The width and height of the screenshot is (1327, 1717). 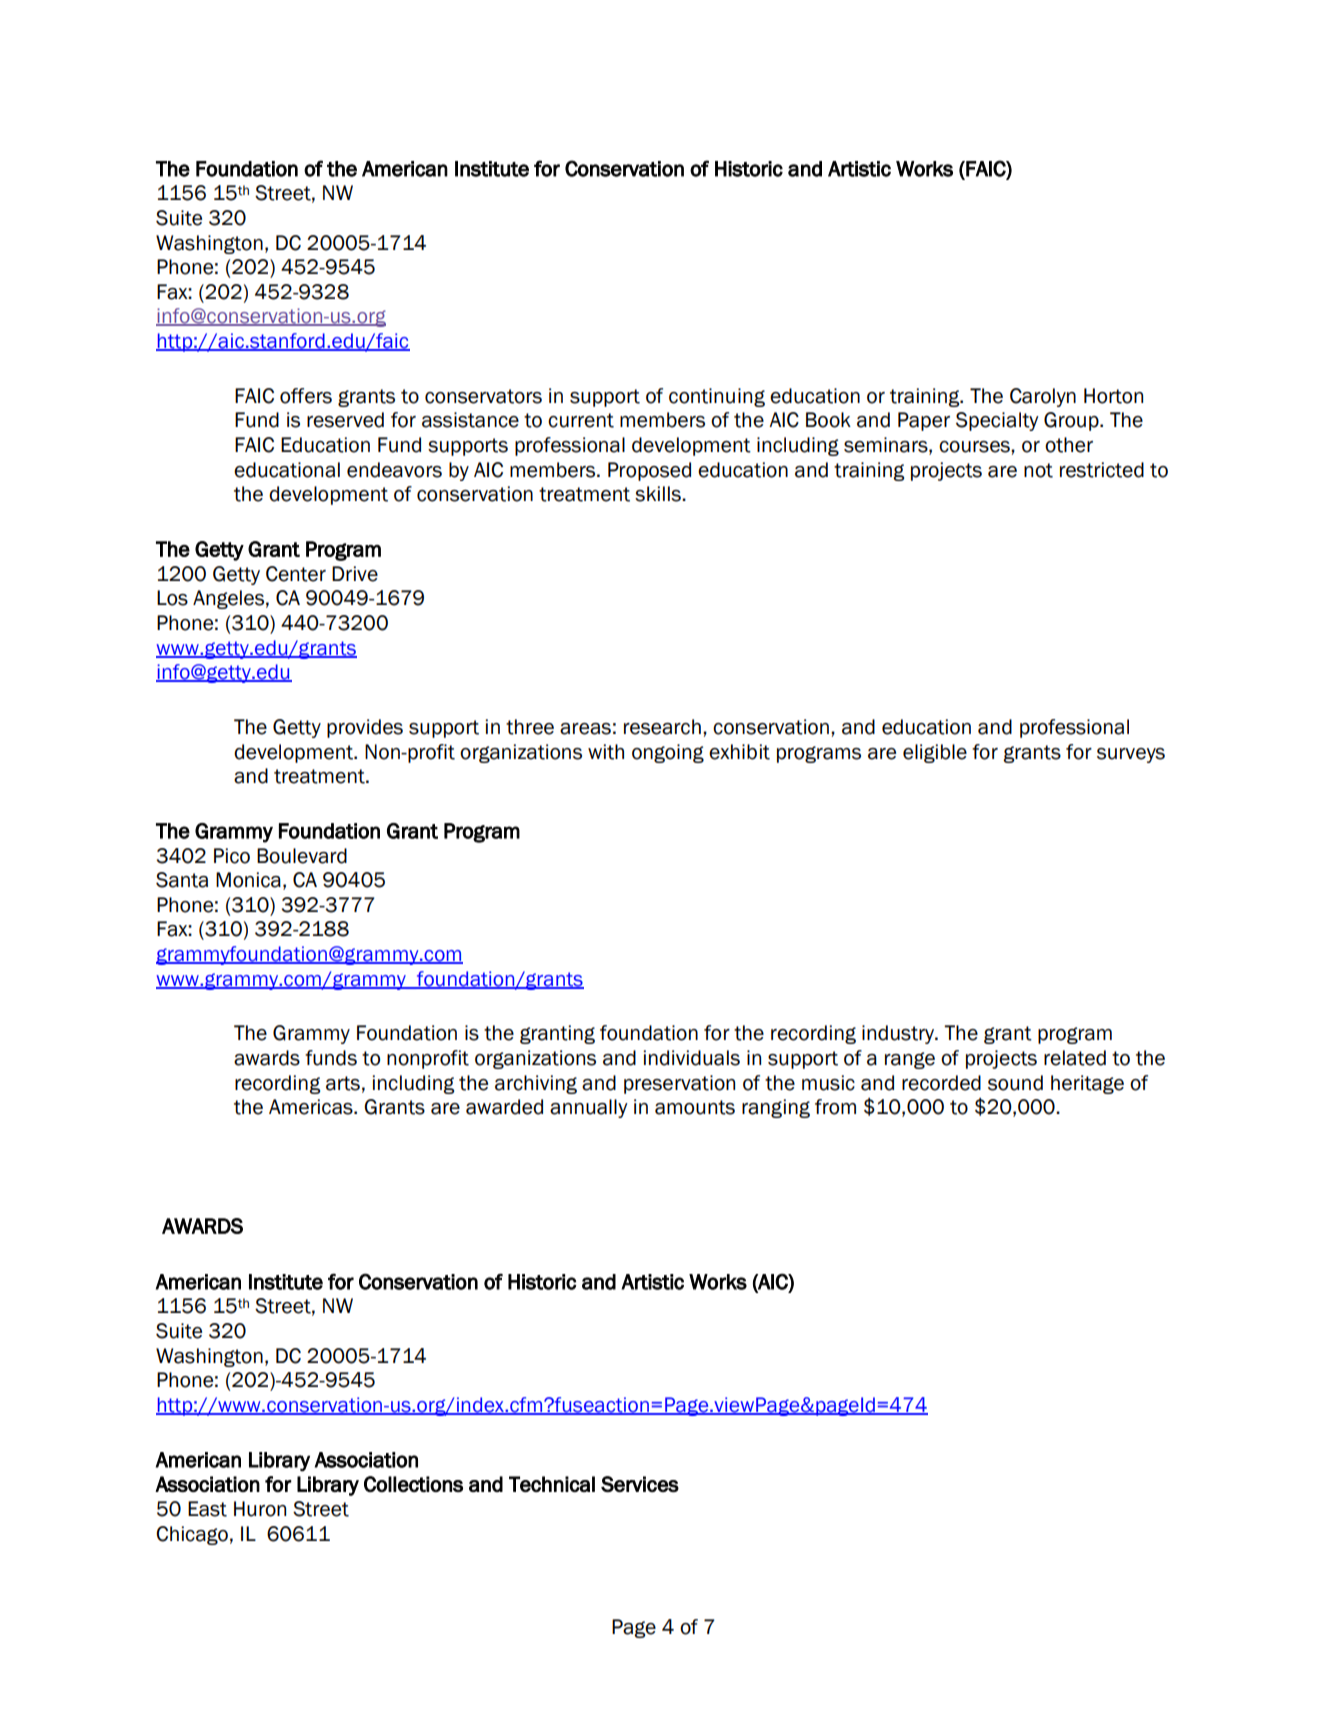 I want to click on offers, so click(x=306, y=396).
